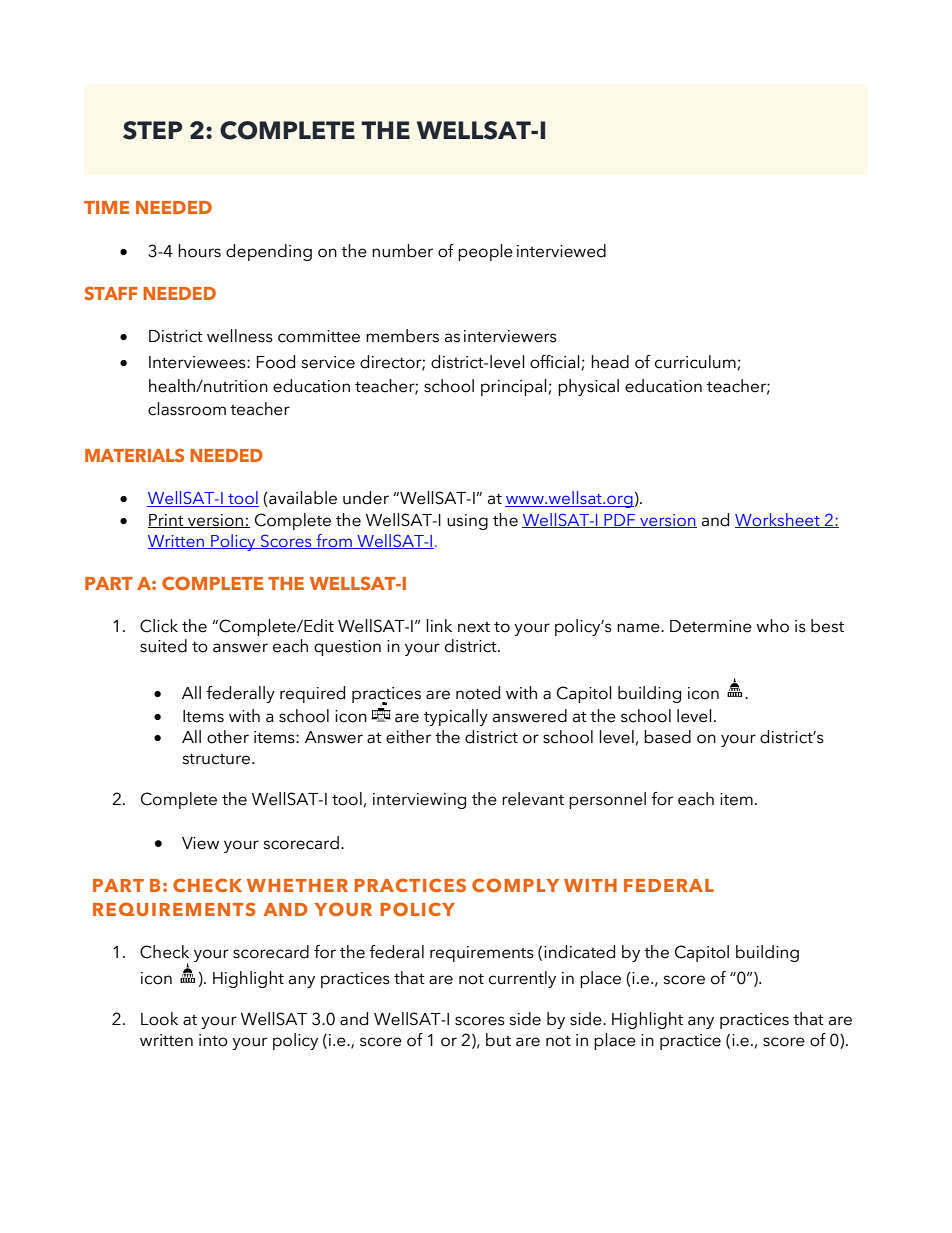 Image resolution: width=952 pixels, height=1233 pixels. Describe the element at coordinates (610, 362) in the screenshot. I see `head` at that location.
